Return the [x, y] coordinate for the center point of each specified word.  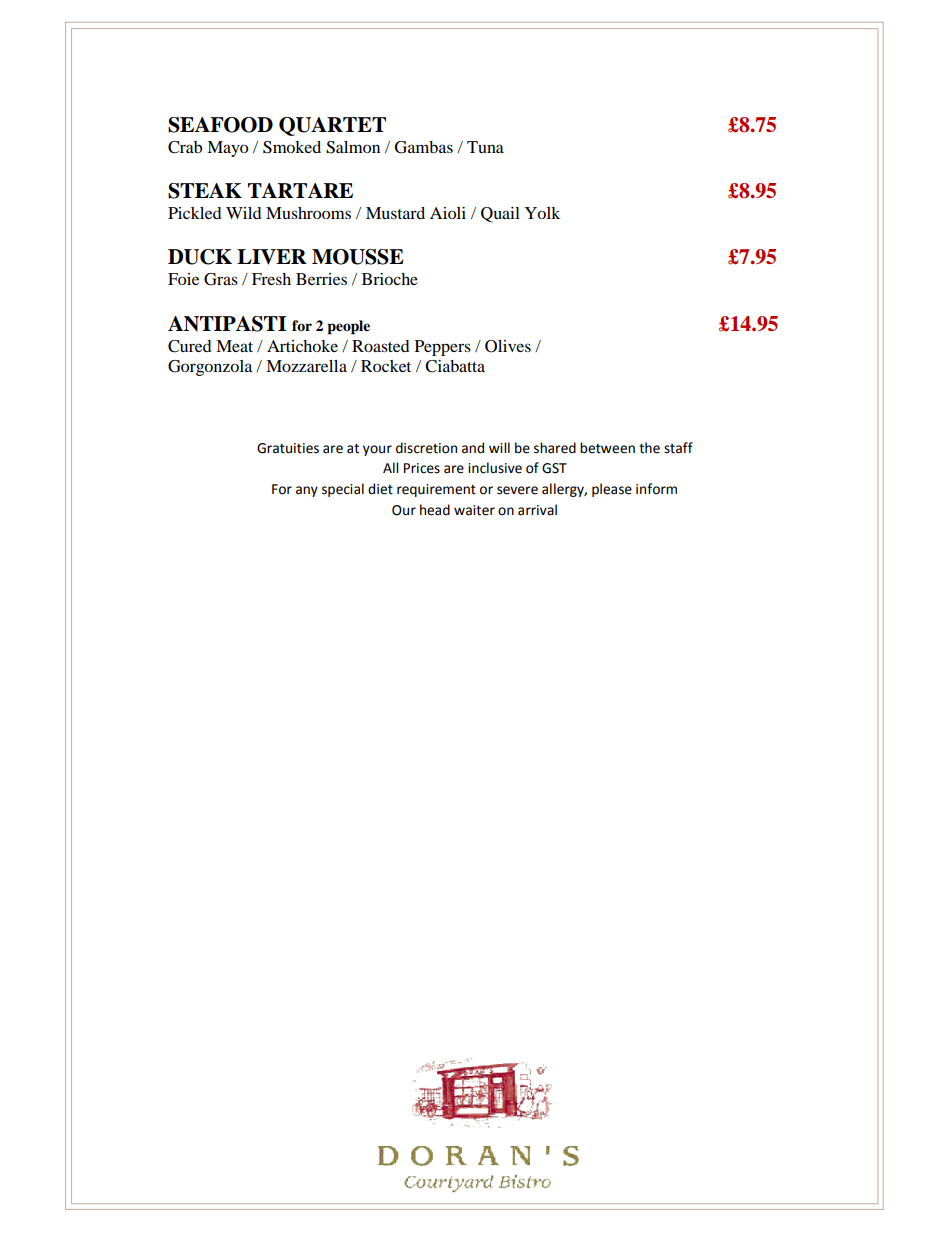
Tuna [485, 147]
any [307, 491]
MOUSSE [358, 257]
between [607, 448]
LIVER [272, 257]
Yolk [542, 213]
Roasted [381, 346]
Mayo [227, 149]
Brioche [390, 279]
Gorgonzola [210, 368]
